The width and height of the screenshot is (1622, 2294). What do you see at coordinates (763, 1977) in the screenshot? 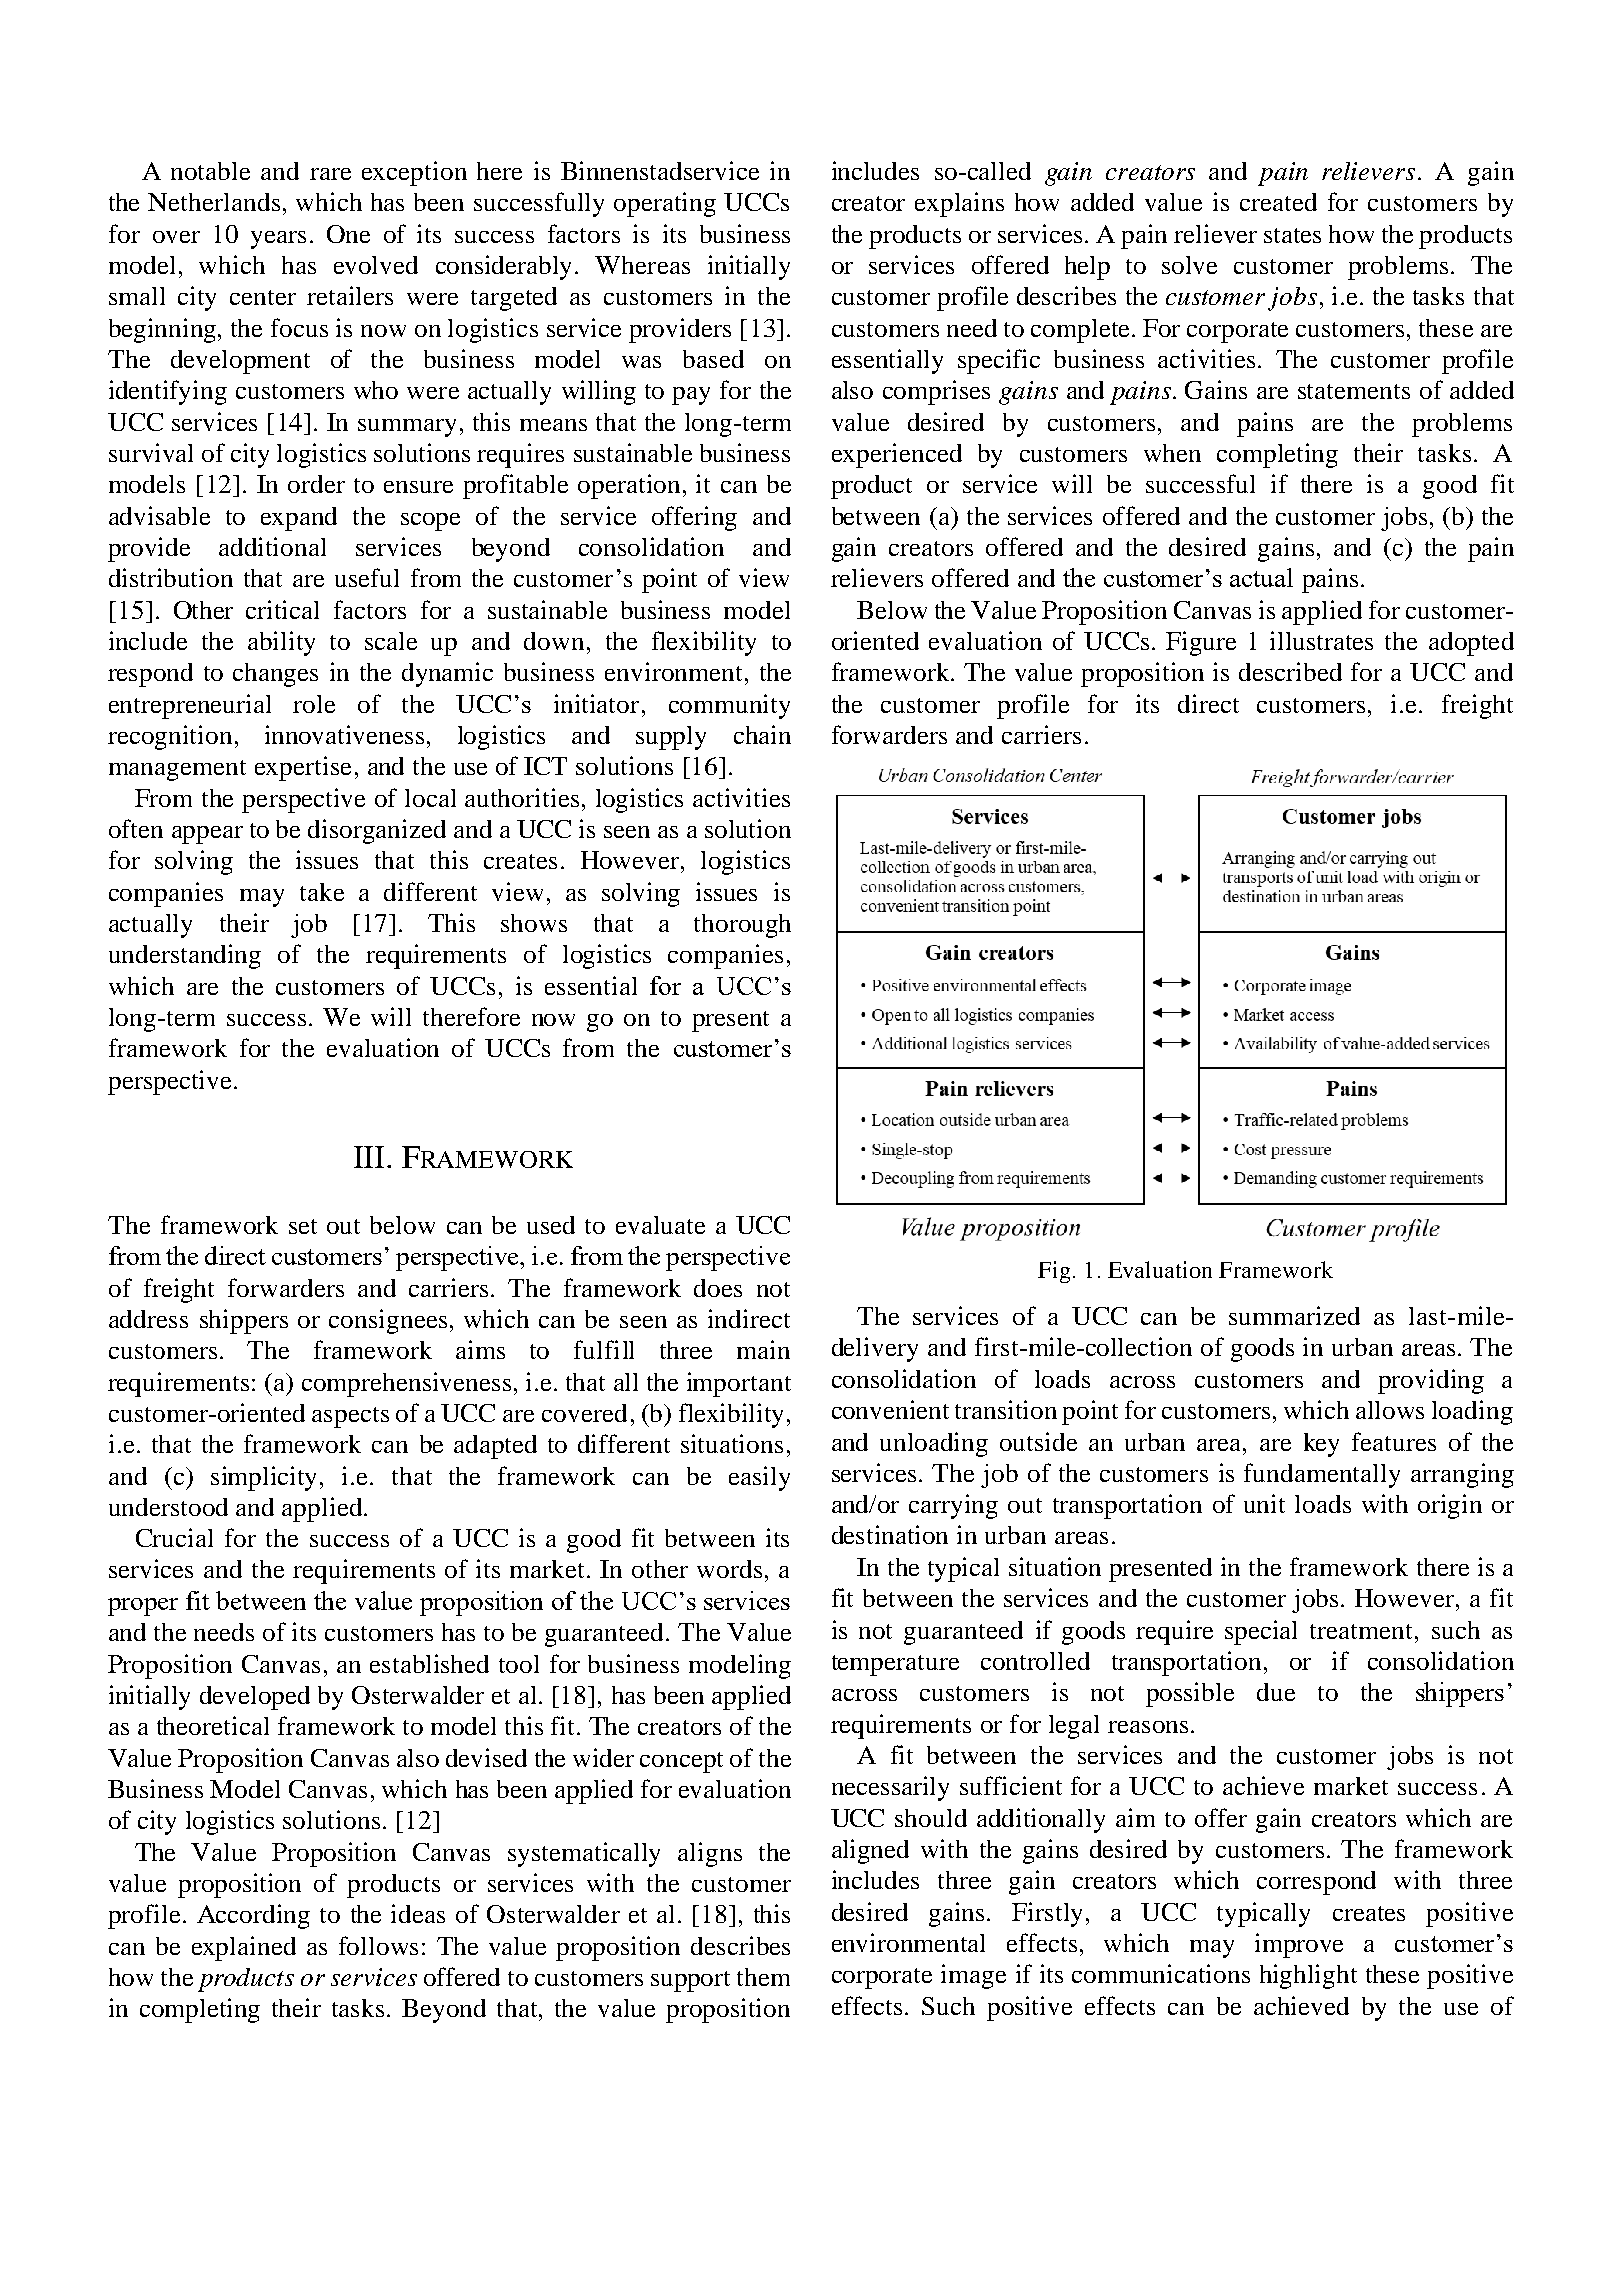
I see `them` at bounding box center [763, 1977].
